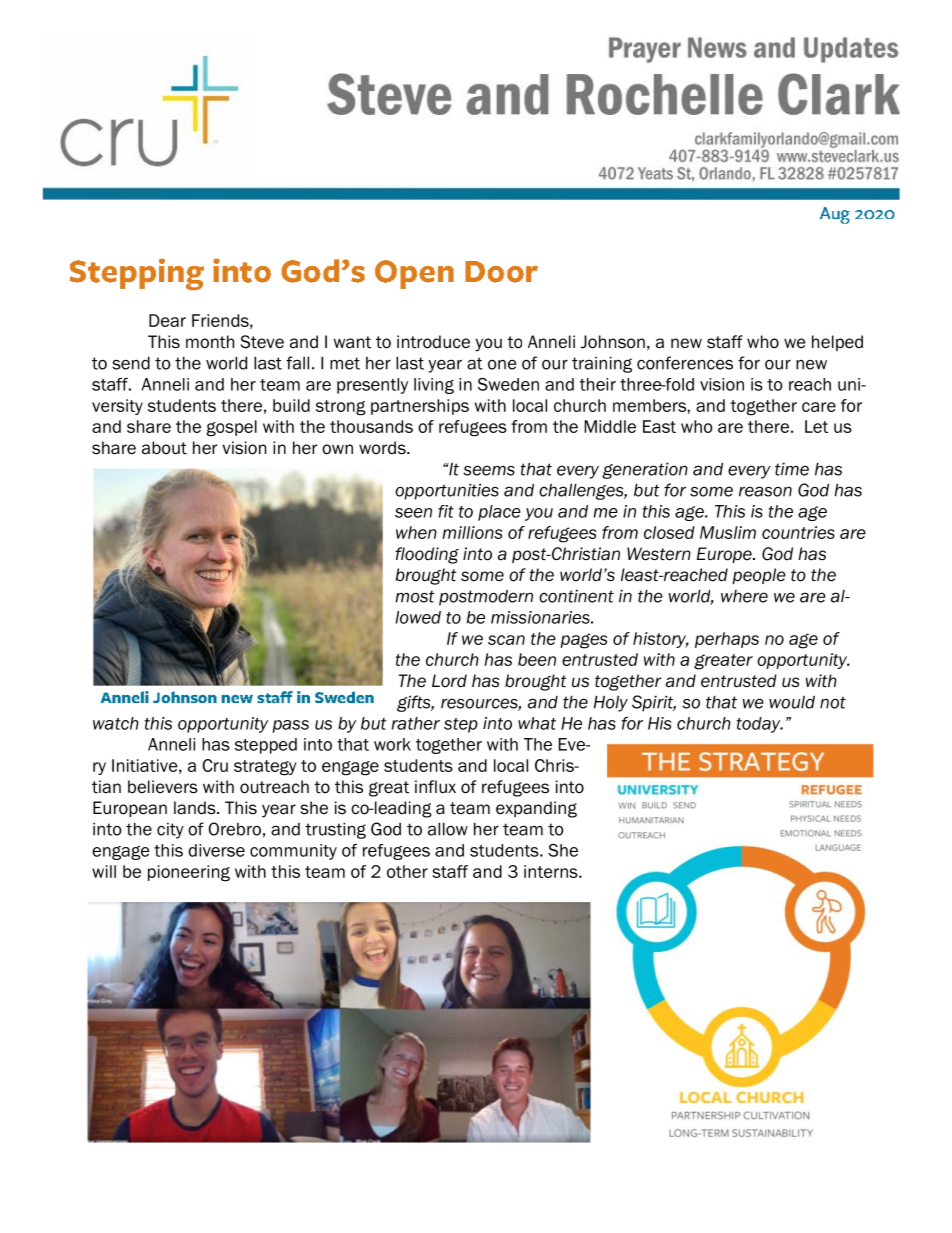  I want to click on introduce, so click(433, 342).
